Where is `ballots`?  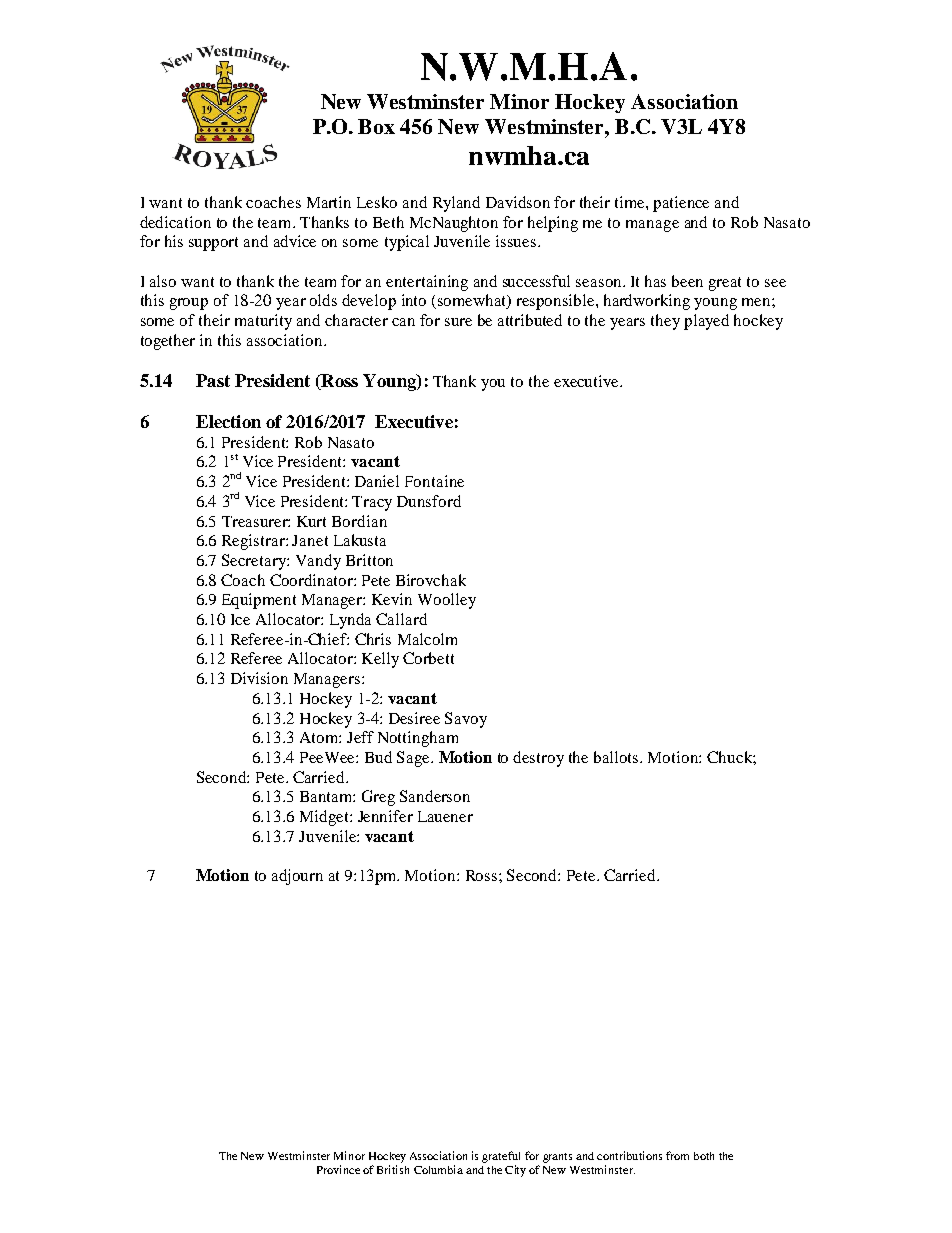
ballots is located at coordinates (617, 757).
